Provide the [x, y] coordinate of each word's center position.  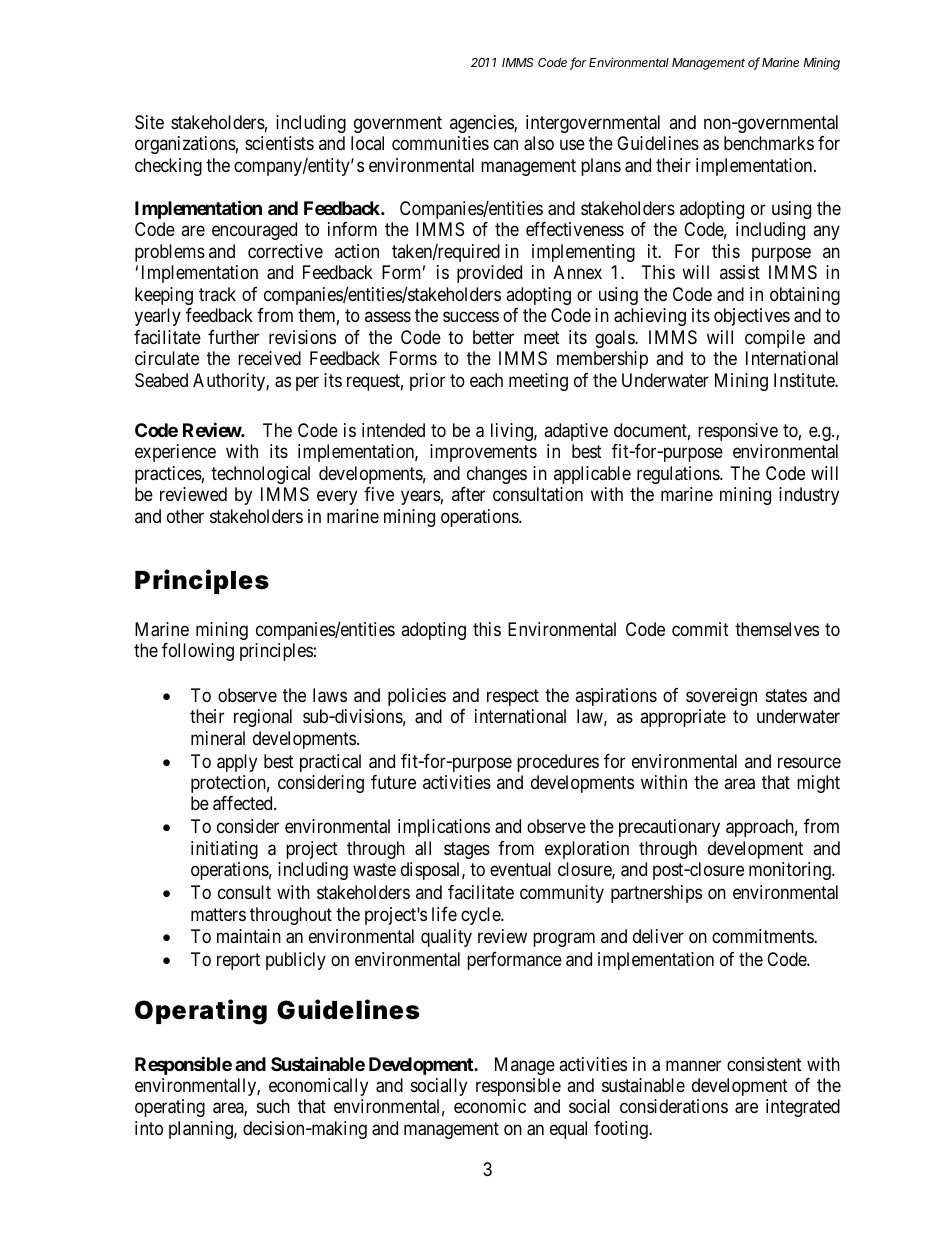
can [506, 145]
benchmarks [769, 143]
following [198, 652]
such [273, 1106]
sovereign [721, 697]
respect [513, 697]
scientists [279, 143]
